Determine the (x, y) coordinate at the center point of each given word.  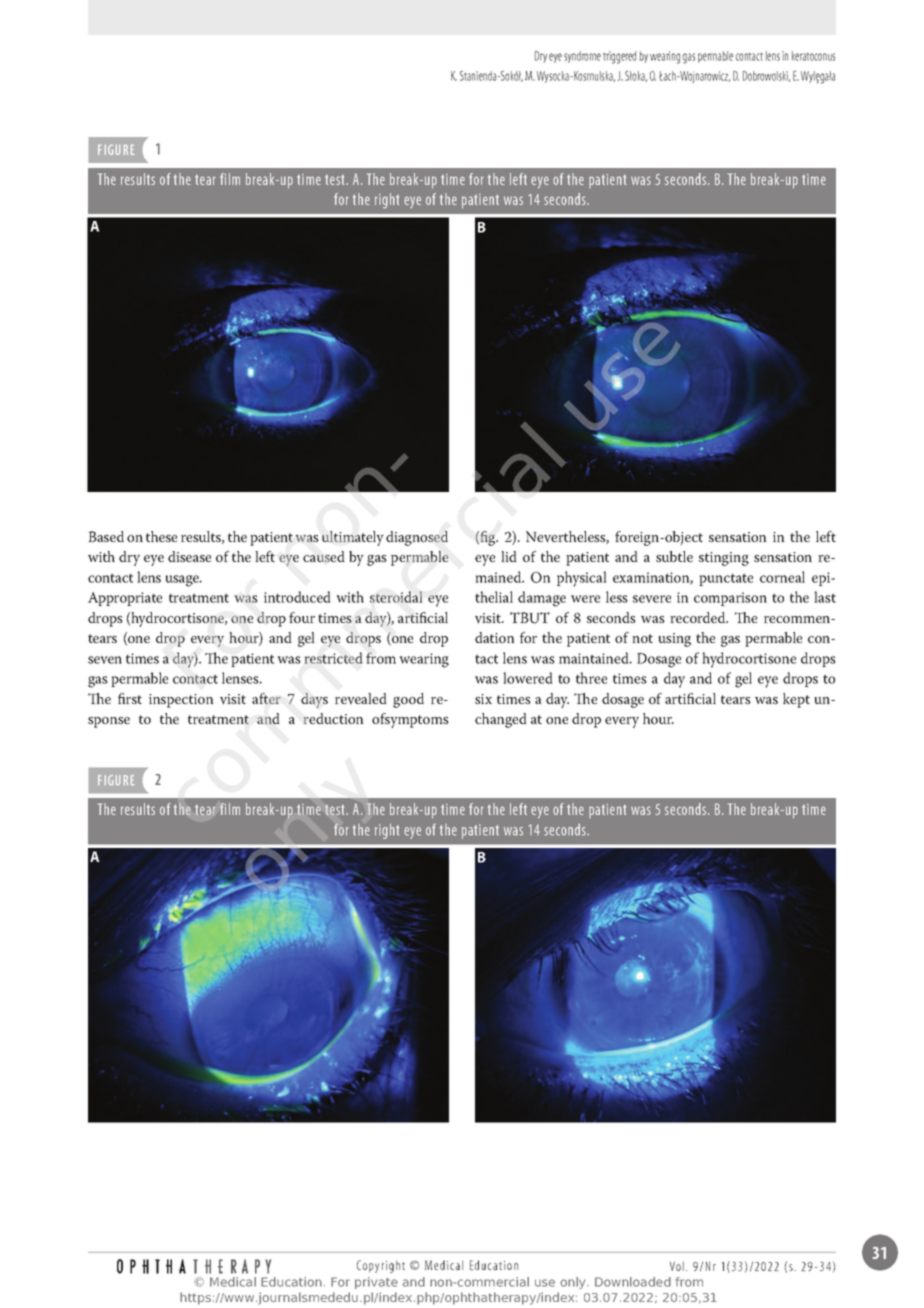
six (483, 699)
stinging (724, 559)
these (161, 536)
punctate (726, 579)
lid (509, 556)
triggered (619, 57)
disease (189, 556)
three (591, 678)
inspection (181, 701)
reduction (334, 718)
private (376, 1283)
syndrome (582, 57)
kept (796, 700)
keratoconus (813, 56)
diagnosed (417, 538)
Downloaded (633, 1282)
